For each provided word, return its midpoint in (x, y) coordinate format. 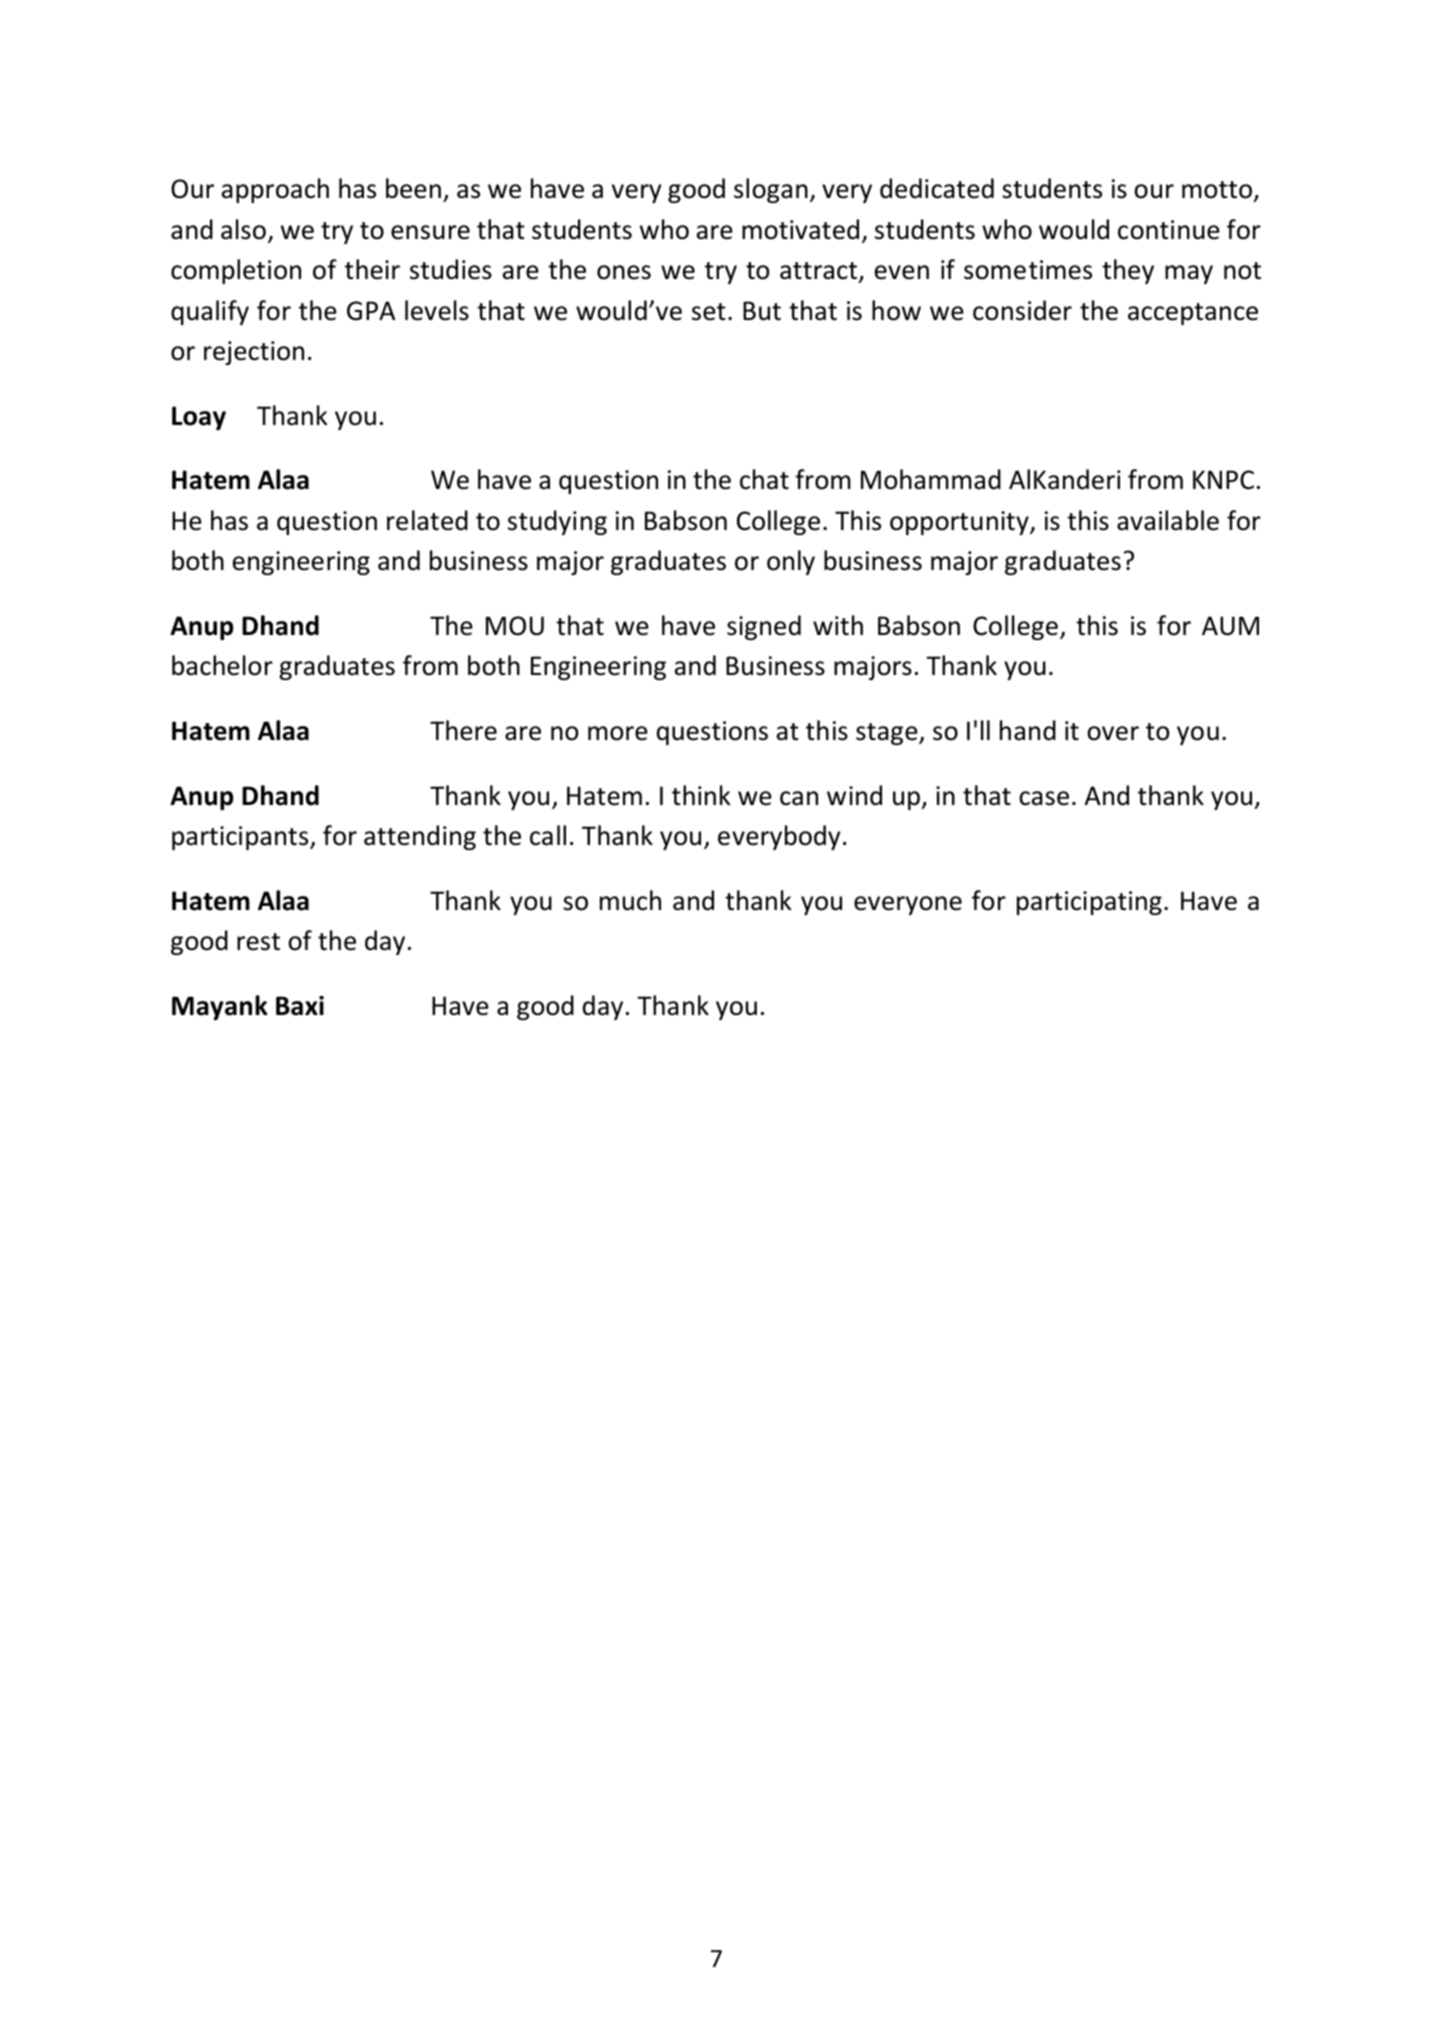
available (1168, 520)
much (630, 900)
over (1113, 733)
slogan (771, 190)
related (427, 520)
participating (1089, 903)
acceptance (1193, 314)
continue (1169, 230)
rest (258, 942)
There (463, 730)
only (791, 562)
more (618, 733)
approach (275, 190)
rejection (254, 353)
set (709, 312)
